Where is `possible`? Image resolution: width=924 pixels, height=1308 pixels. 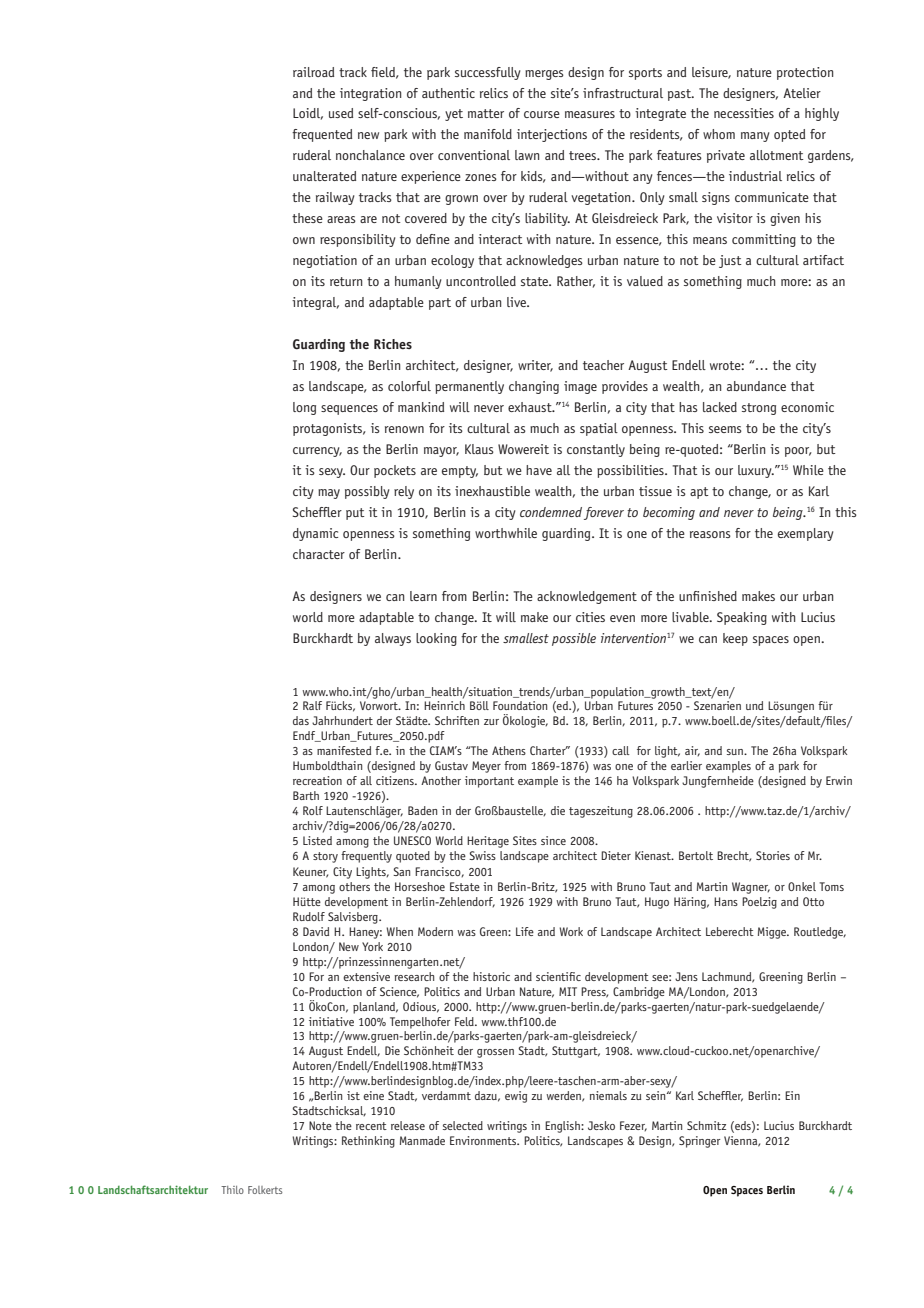 possible is located at coordinates (574, 639).
